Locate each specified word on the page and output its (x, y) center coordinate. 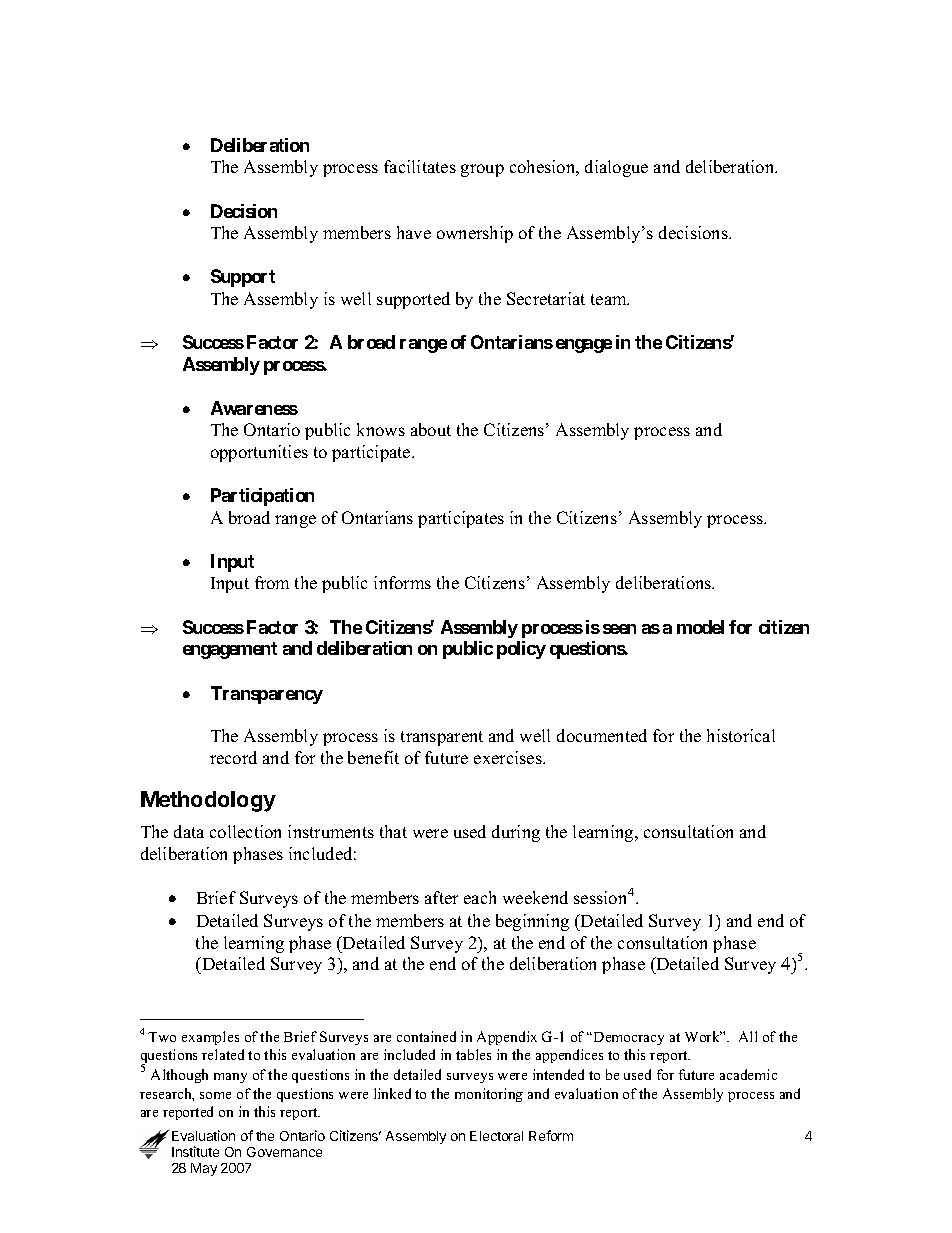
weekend (535, 897)
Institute (195, 1151)
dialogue (616, 168)
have (414, 232)
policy (521, 650)
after (441, 897)
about (431, 429)
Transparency (267, 695)
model (700, 627)
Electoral (496, 1136)
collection (245, 831)
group (482, 170)
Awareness (254, 408)
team (610, 299)
